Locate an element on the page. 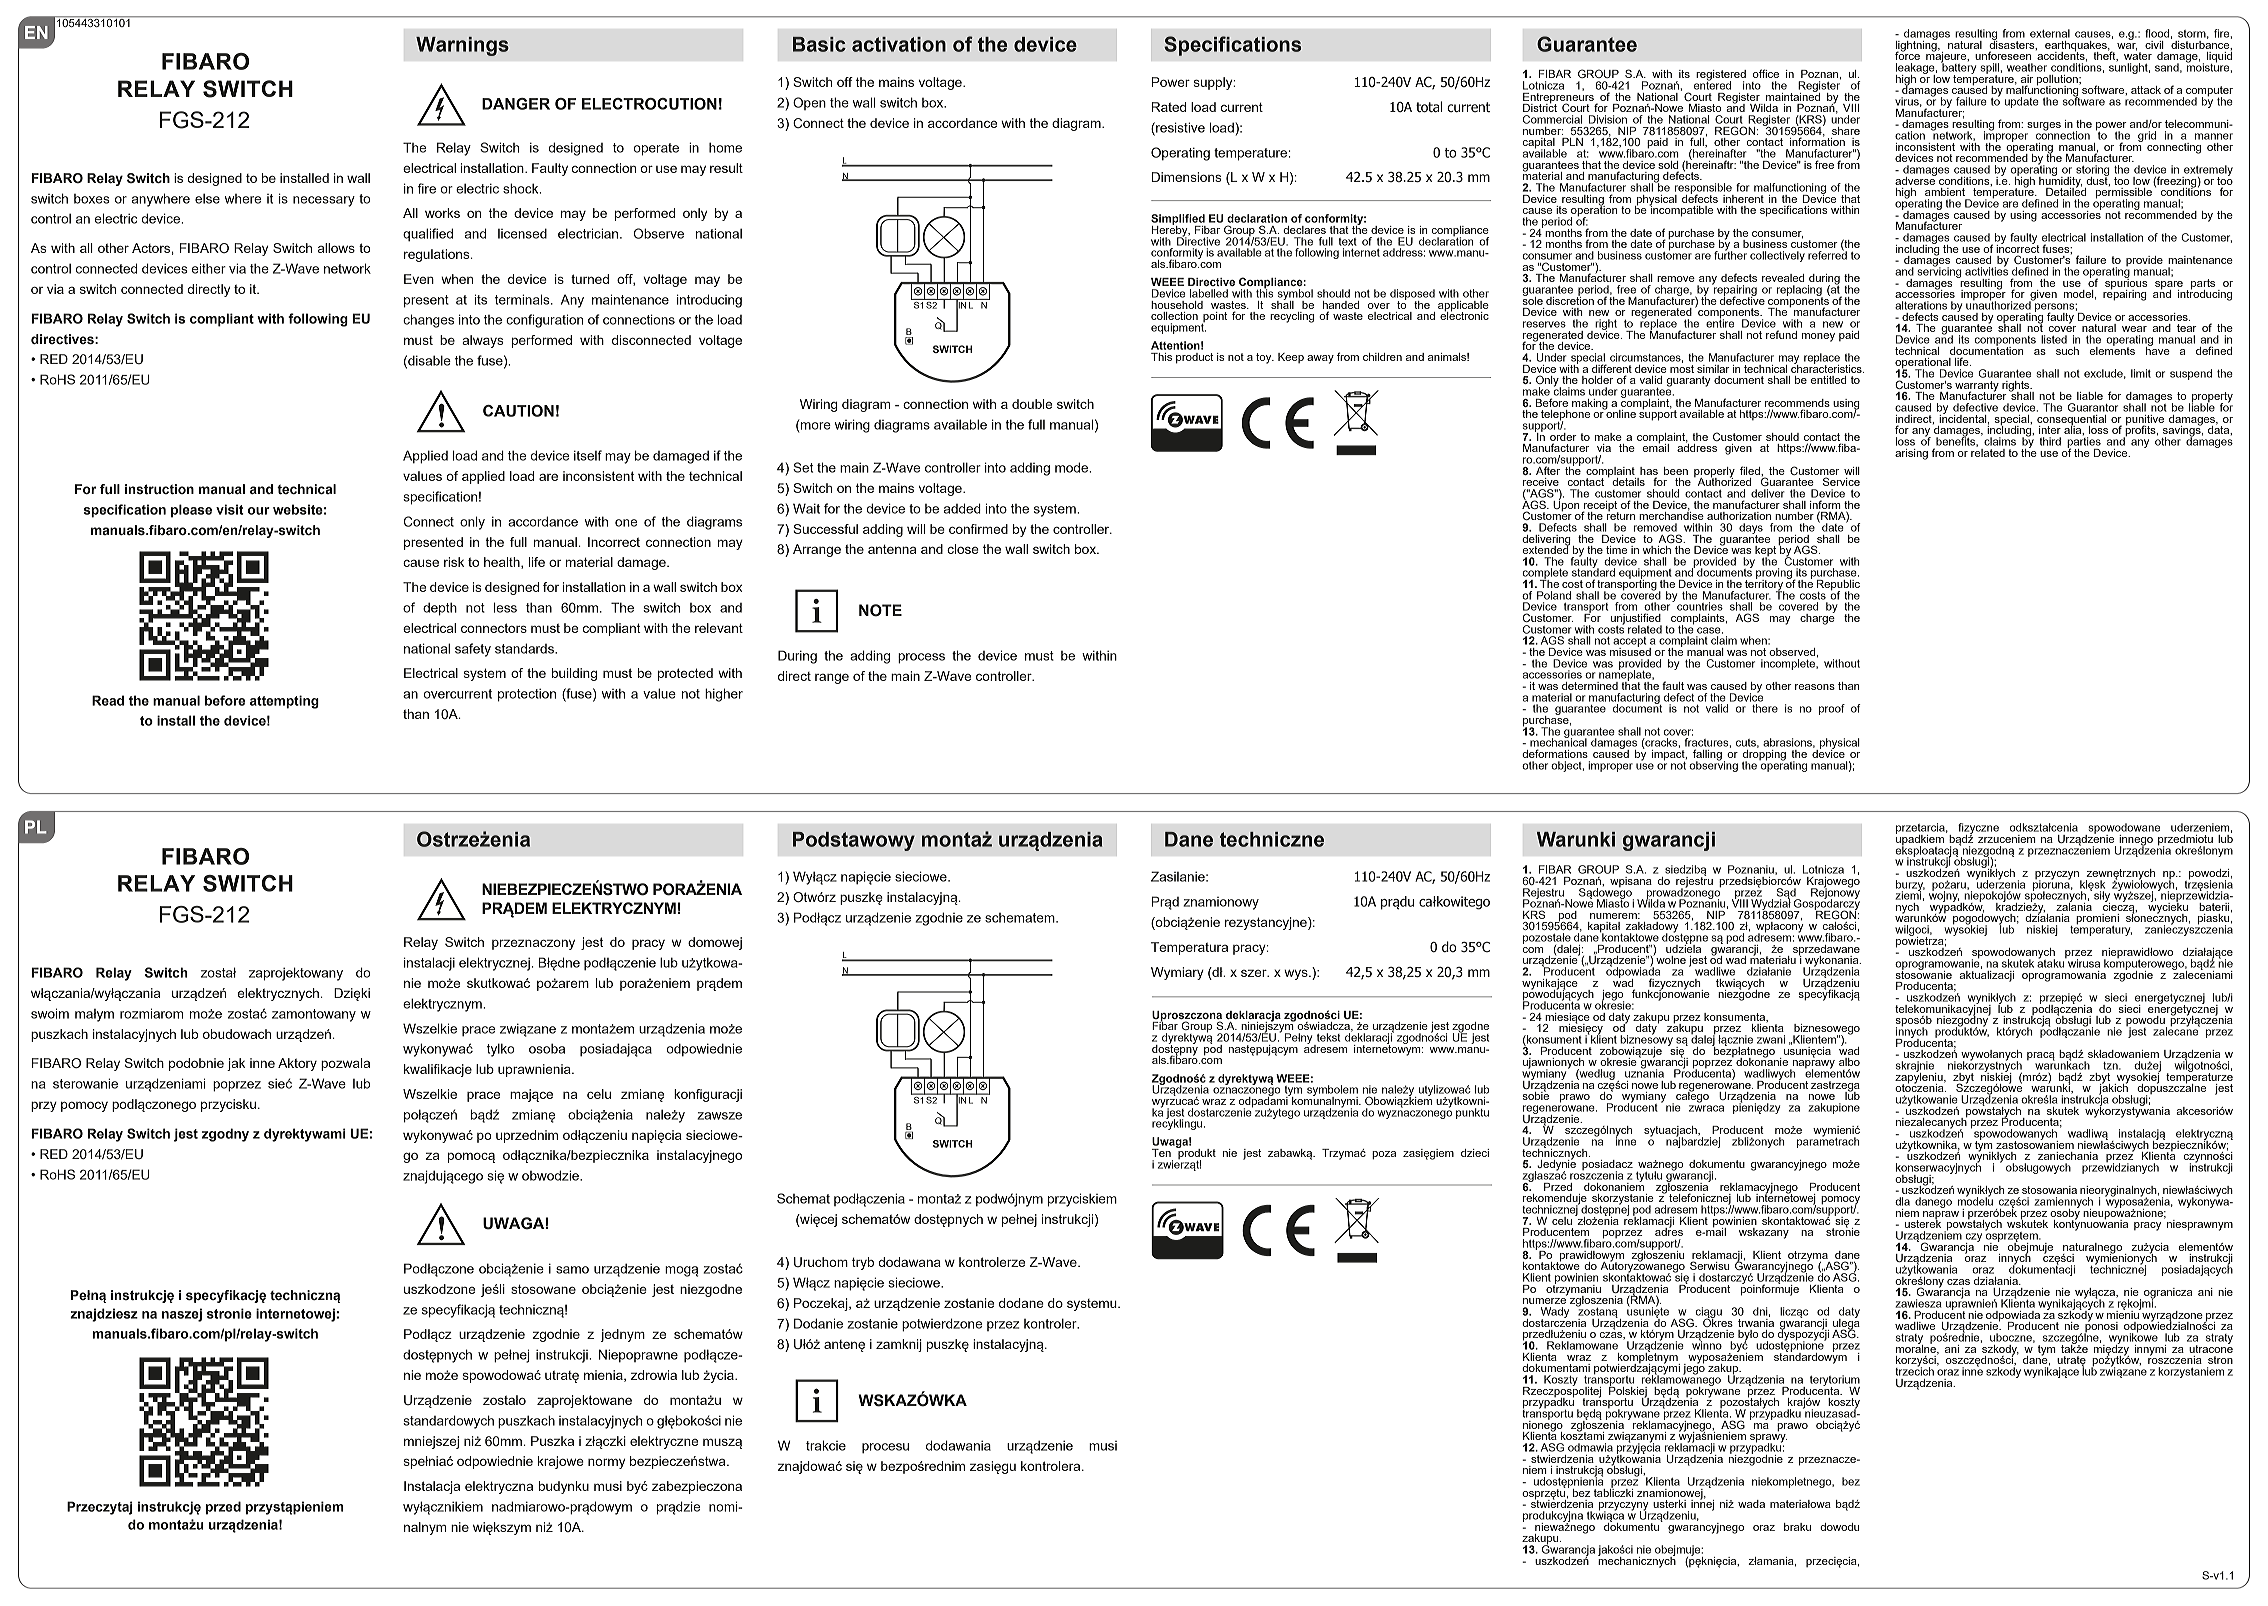 This document has height=1606, width=2268. risk is located at coordinates (454, 562).
